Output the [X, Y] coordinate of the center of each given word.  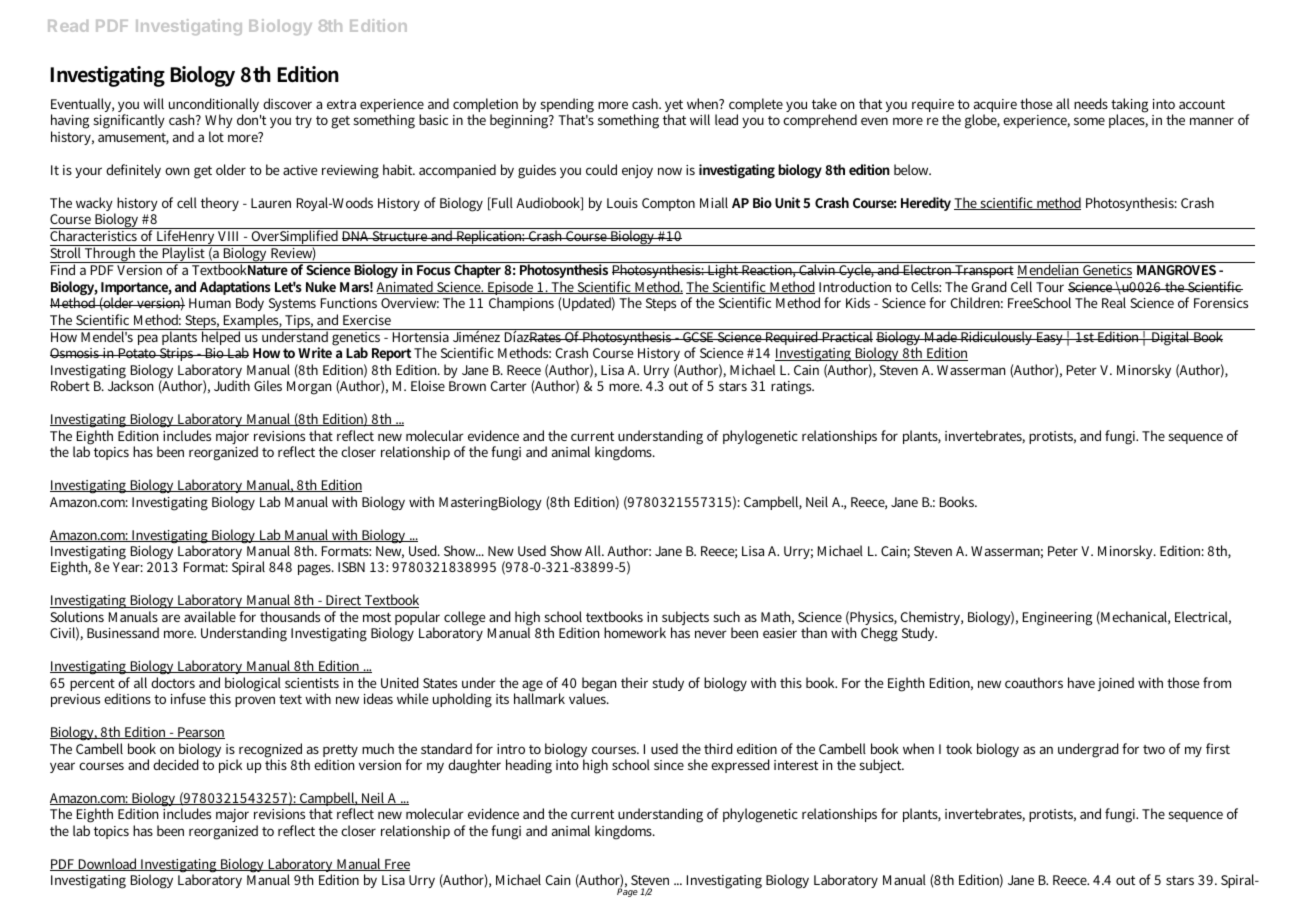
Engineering [1057, 619]
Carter [509, 386]
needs [1091, 103]
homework [635, 632]
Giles [268, 385]
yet [674, 108]
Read [68, 26]
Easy [1050, 338]
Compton [668, 204]
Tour [1050, 287]
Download [107, 864]
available [210, 616]
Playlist [184, 255]
